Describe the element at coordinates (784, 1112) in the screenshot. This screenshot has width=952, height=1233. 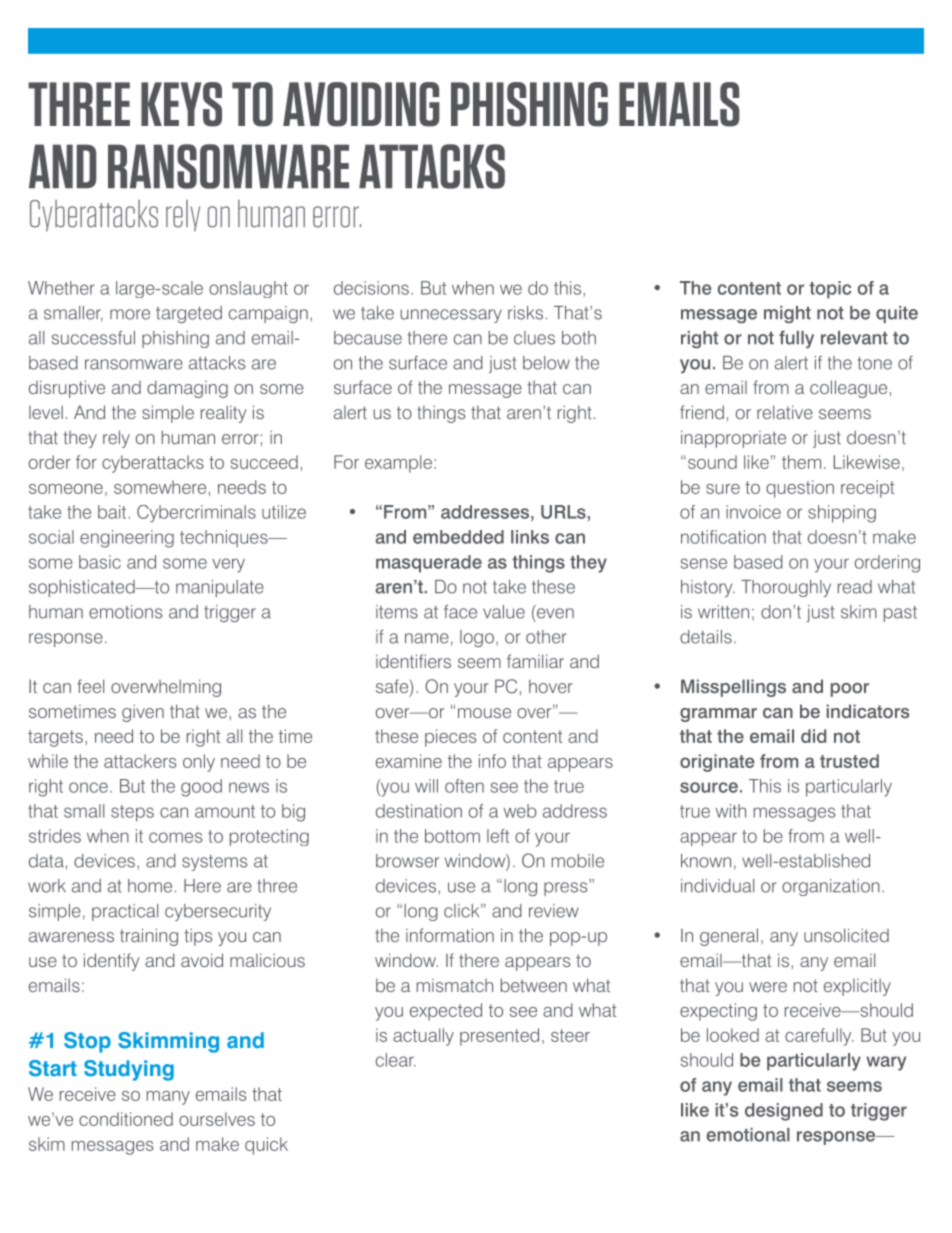
I see `designed` at that location.
